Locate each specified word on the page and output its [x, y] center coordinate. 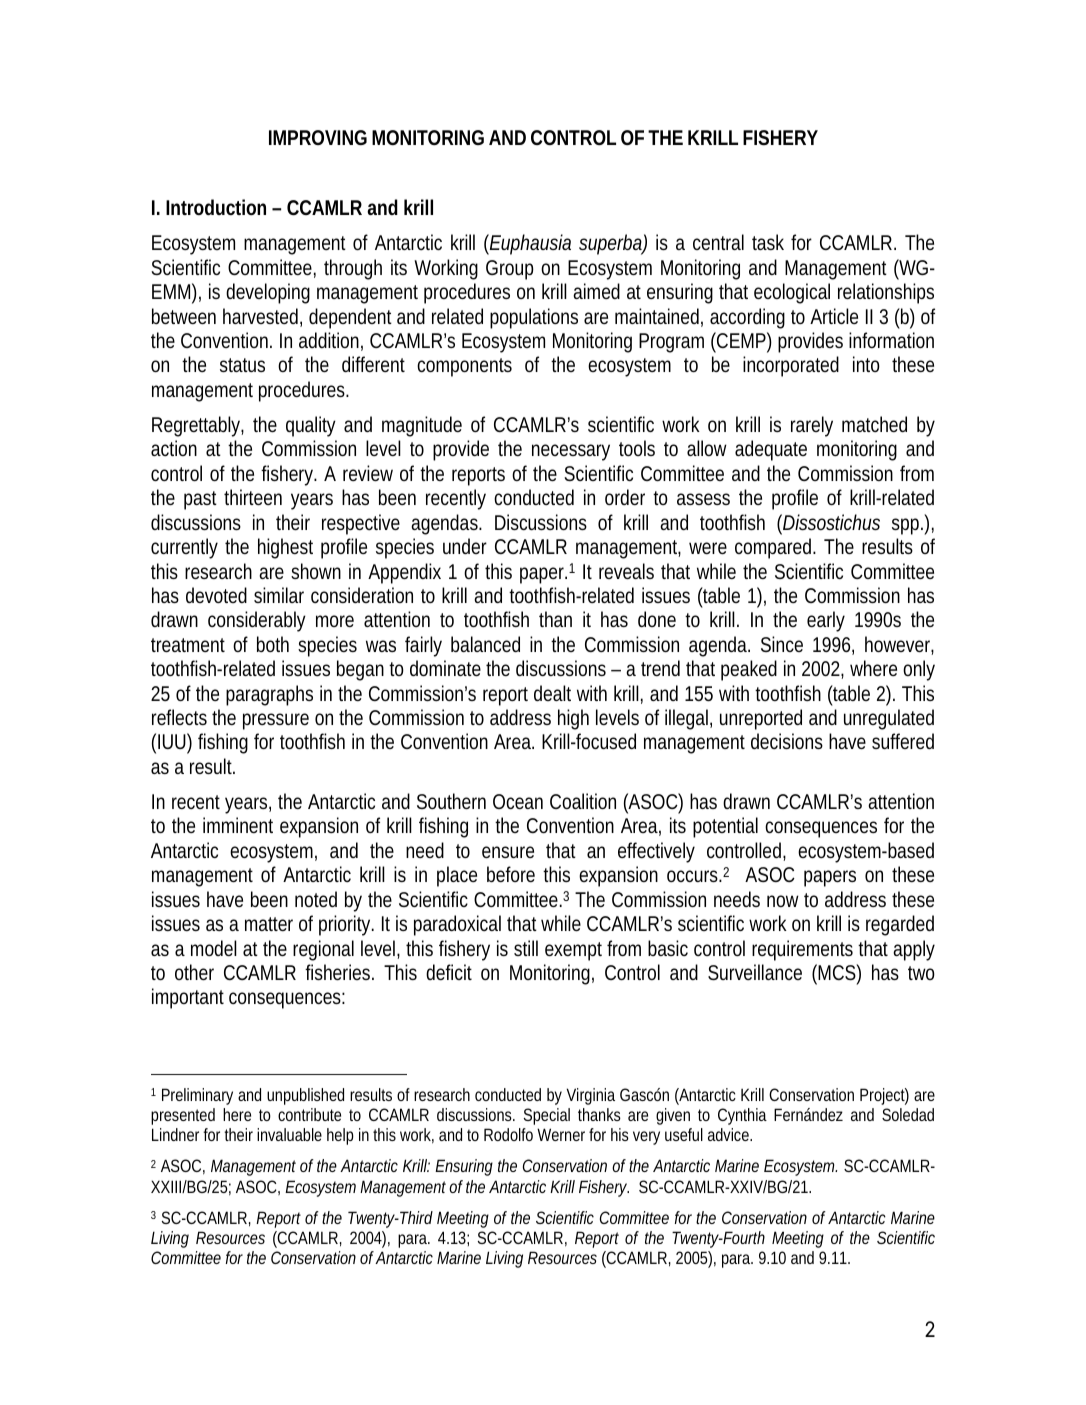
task [768, 242]
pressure [276, 721]
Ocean [518, 801]
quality [311, 426]
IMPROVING [318, 137]
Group [510, 270]
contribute [309, 1114]
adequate [771, 450]
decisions [787, 741]
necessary [571, 452]
